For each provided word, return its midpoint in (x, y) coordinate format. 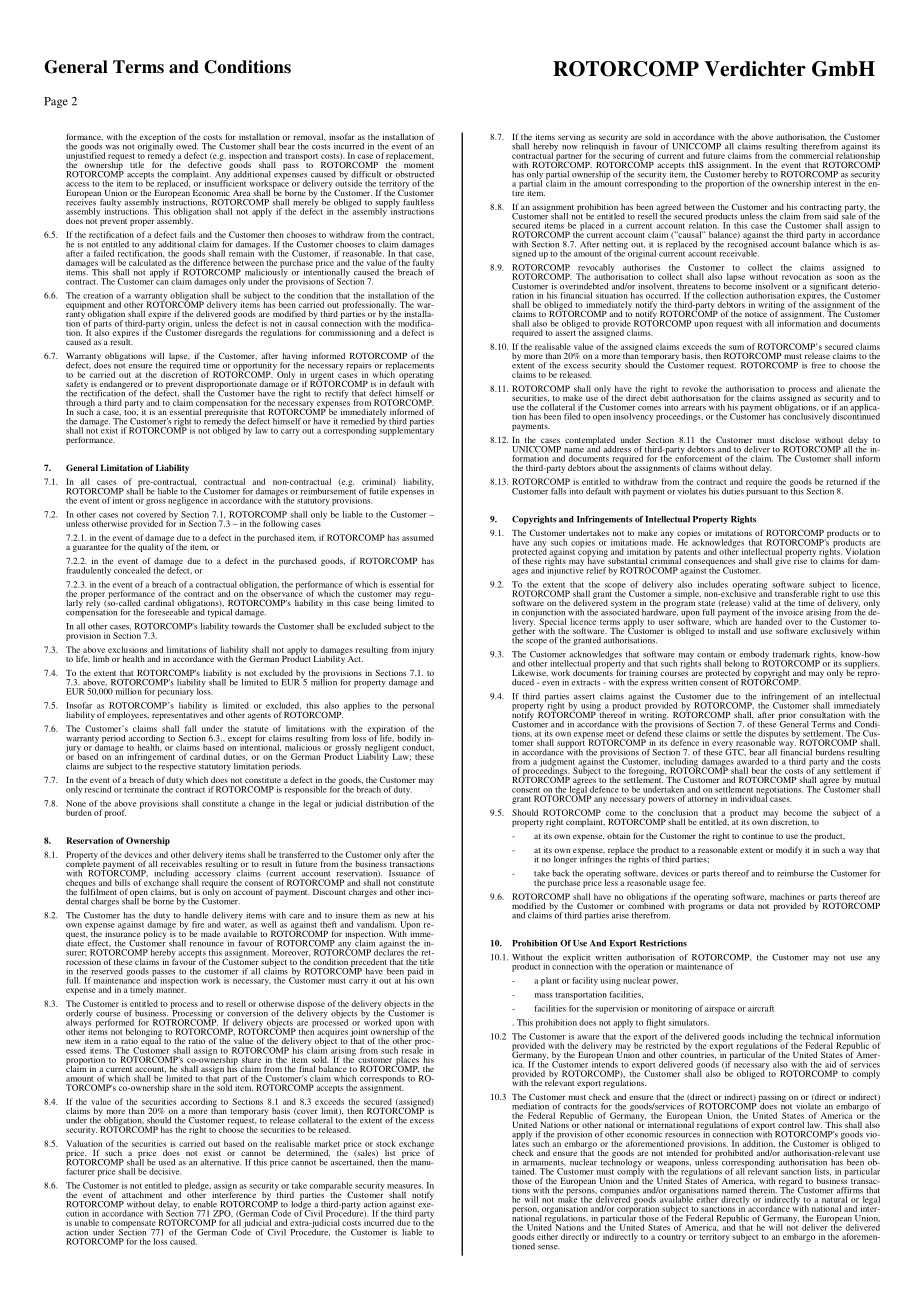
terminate (141, 789)
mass (544, 995)
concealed (132, 570)
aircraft (761, 1008)
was (112, 147)
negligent (381, 749)
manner (171, 990)
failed (104, 253)
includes (713, 584)
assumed (418, 537)
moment (419, 165)
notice (756, 314)
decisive (165, 1171)
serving (571, 138)
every (723, 745)
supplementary (406, 430)
